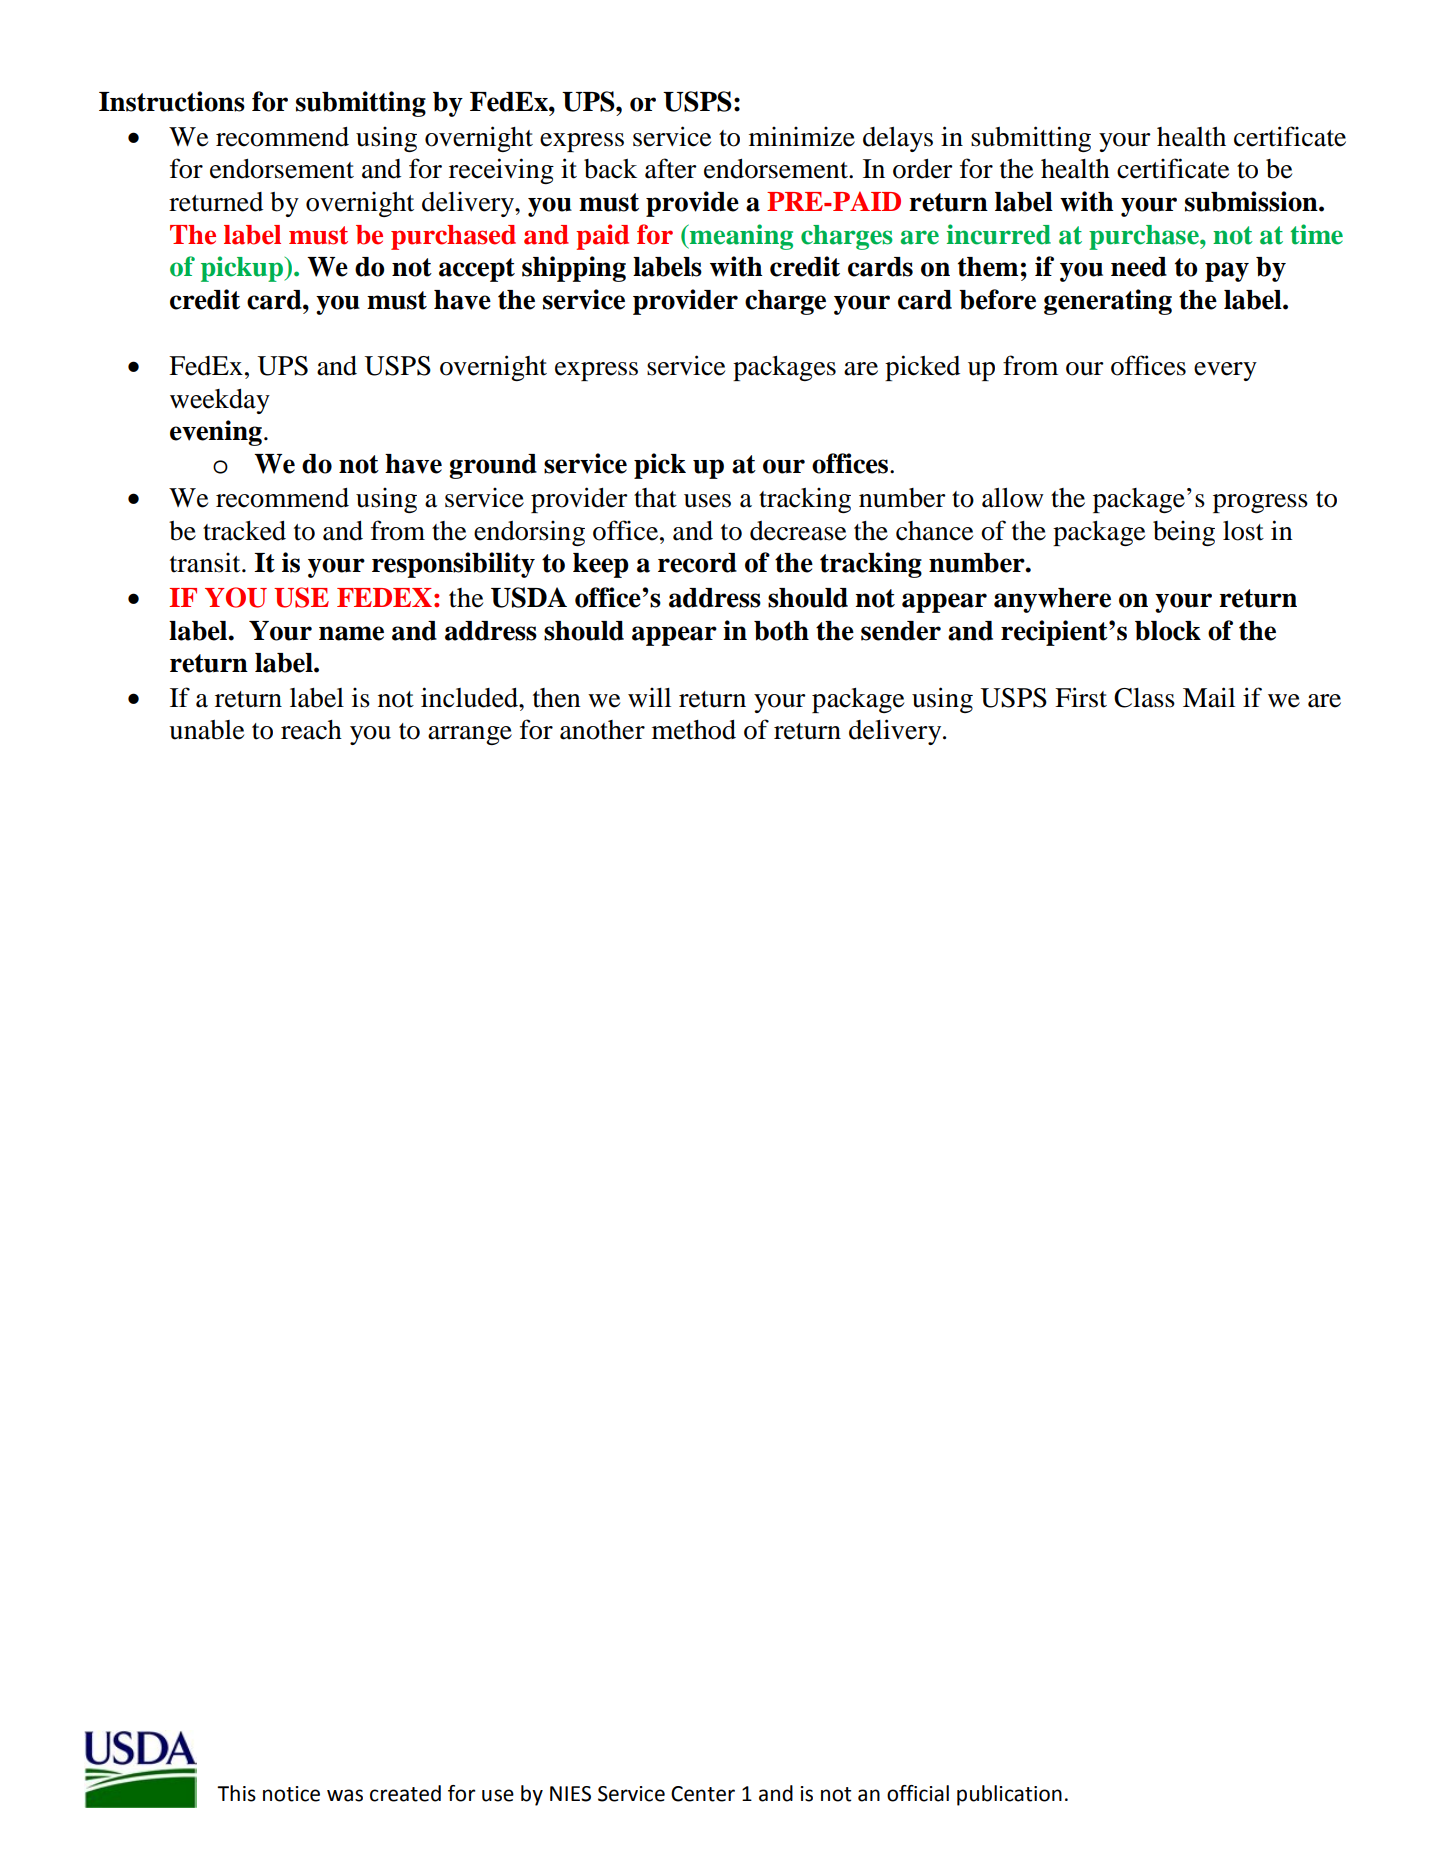 The width and height of the screenshot is (1442, 1866). I want to click on reach, so click(311, 730).
